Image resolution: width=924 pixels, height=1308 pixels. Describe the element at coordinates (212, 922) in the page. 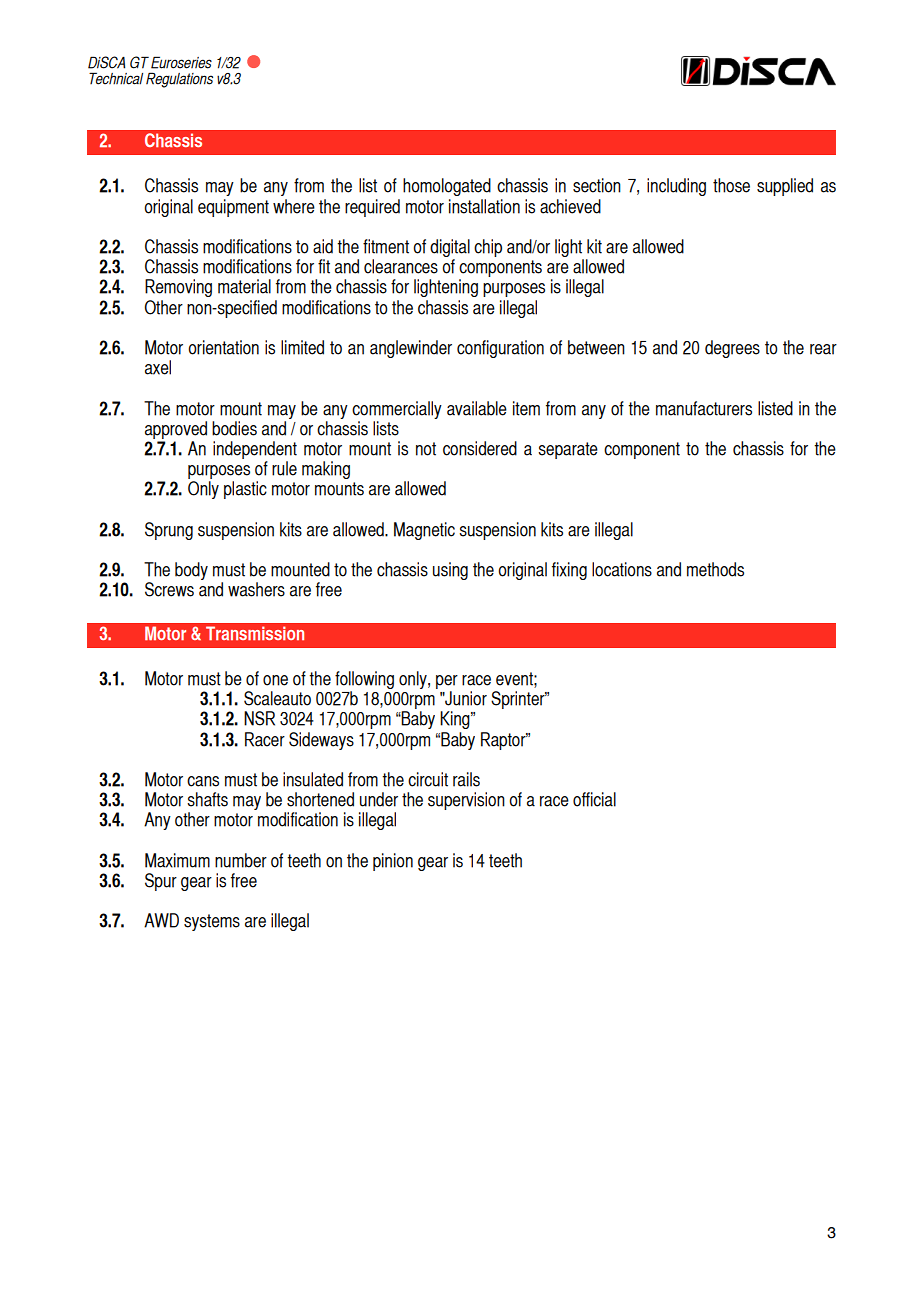

I see `systems` at that location.
